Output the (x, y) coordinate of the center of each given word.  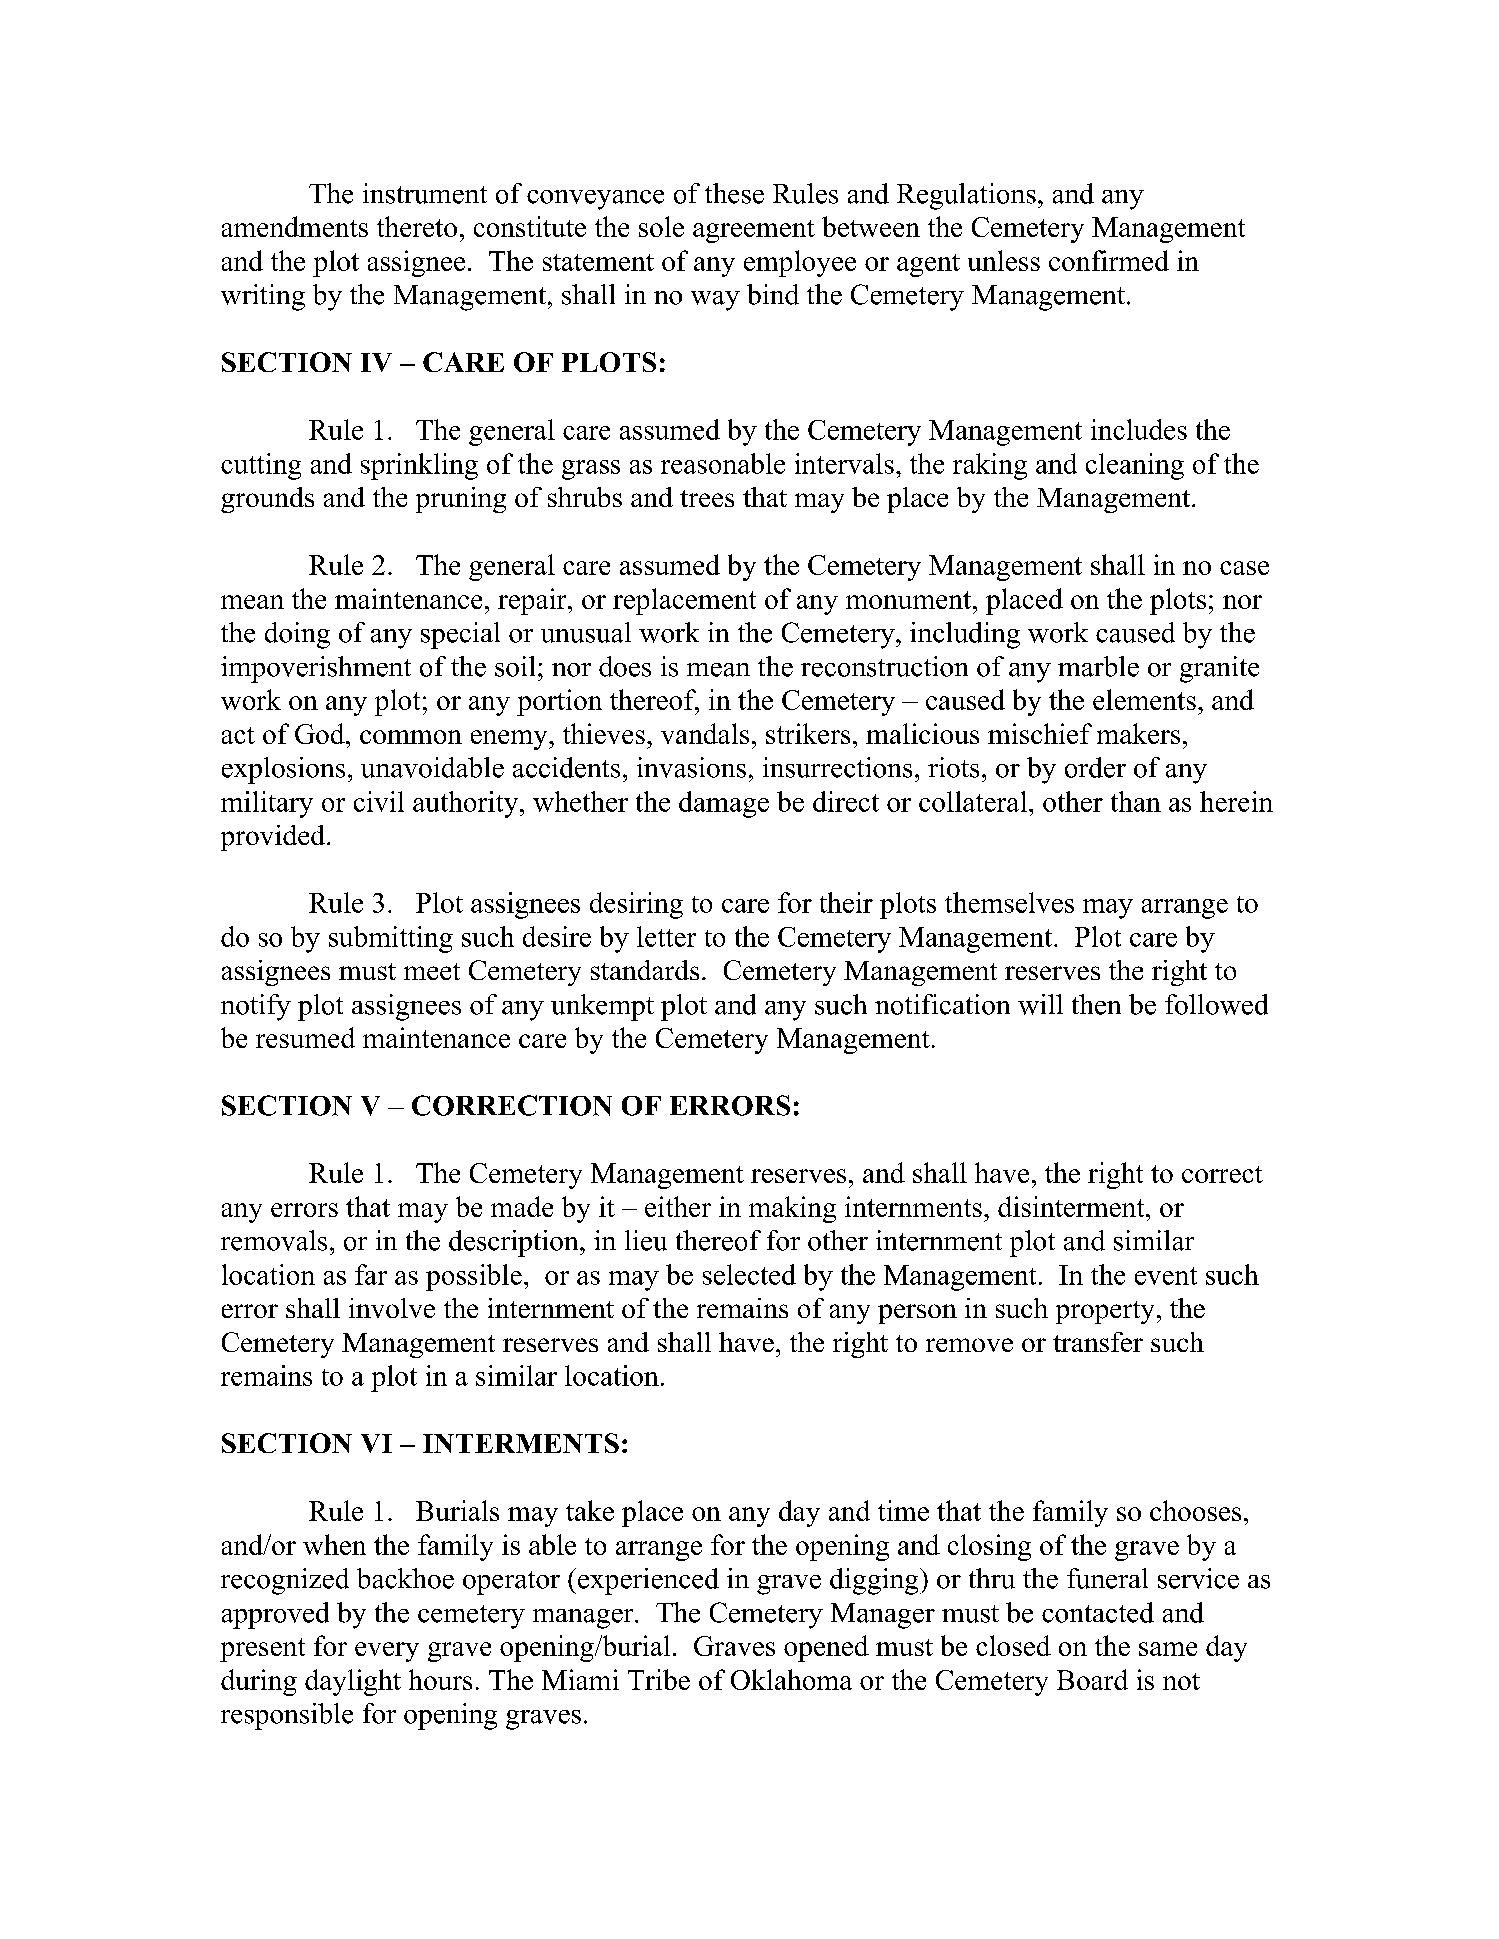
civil (379, 801)
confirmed (1109, 260)
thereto (417, 226)
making (792, 1209)
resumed (305, 1037)
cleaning (1135, 466)
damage (724, 804)
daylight (353, 1682)
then (1096, 1004)
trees (707, 498)
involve (392, 1308)
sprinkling (419, 466)
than (1136, 801)
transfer (1098, 1342)
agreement (754, 231)
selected (749, 1274)
